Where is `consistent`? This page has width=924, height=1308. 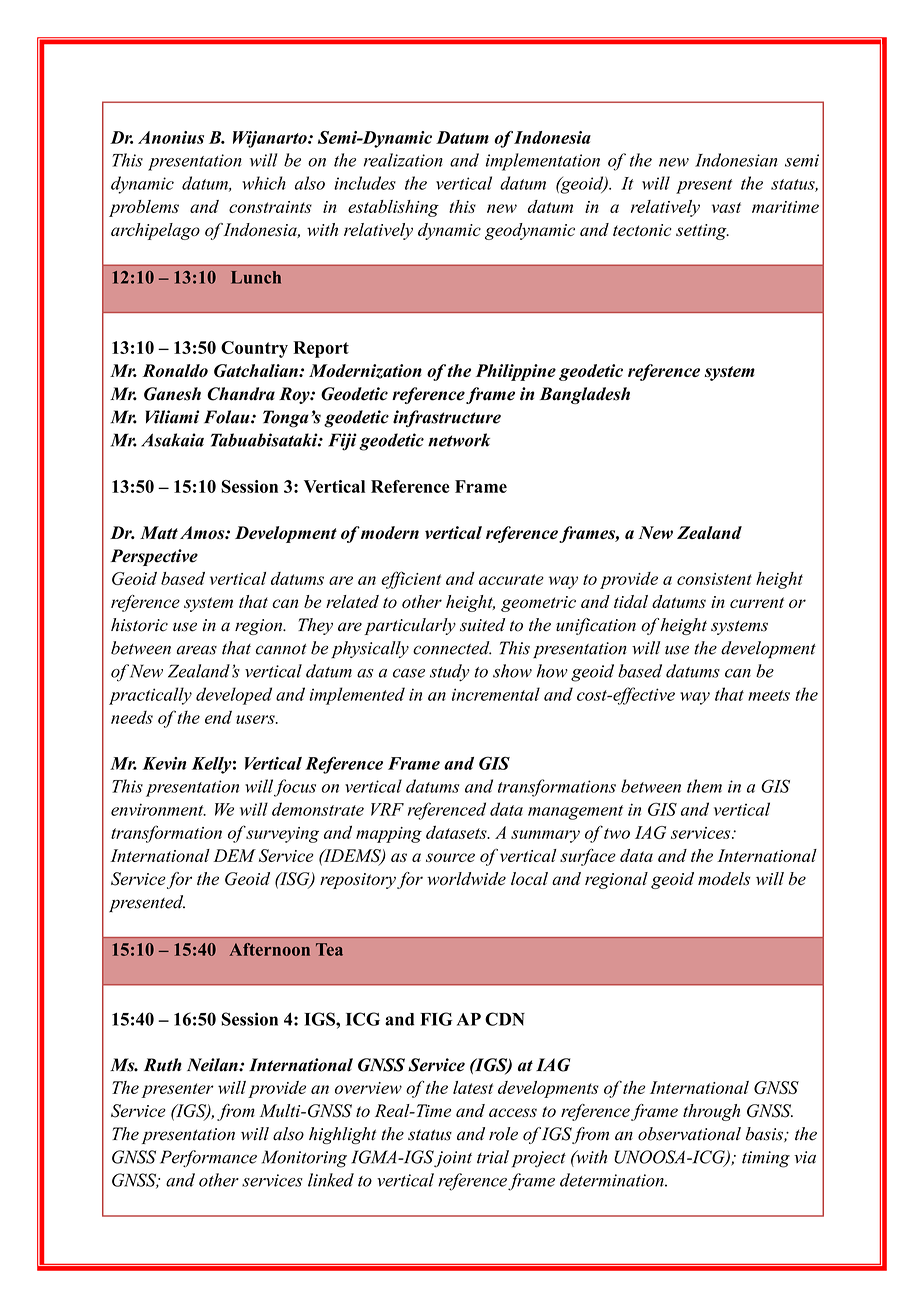
consistent is located at coordinates (714, 579).
